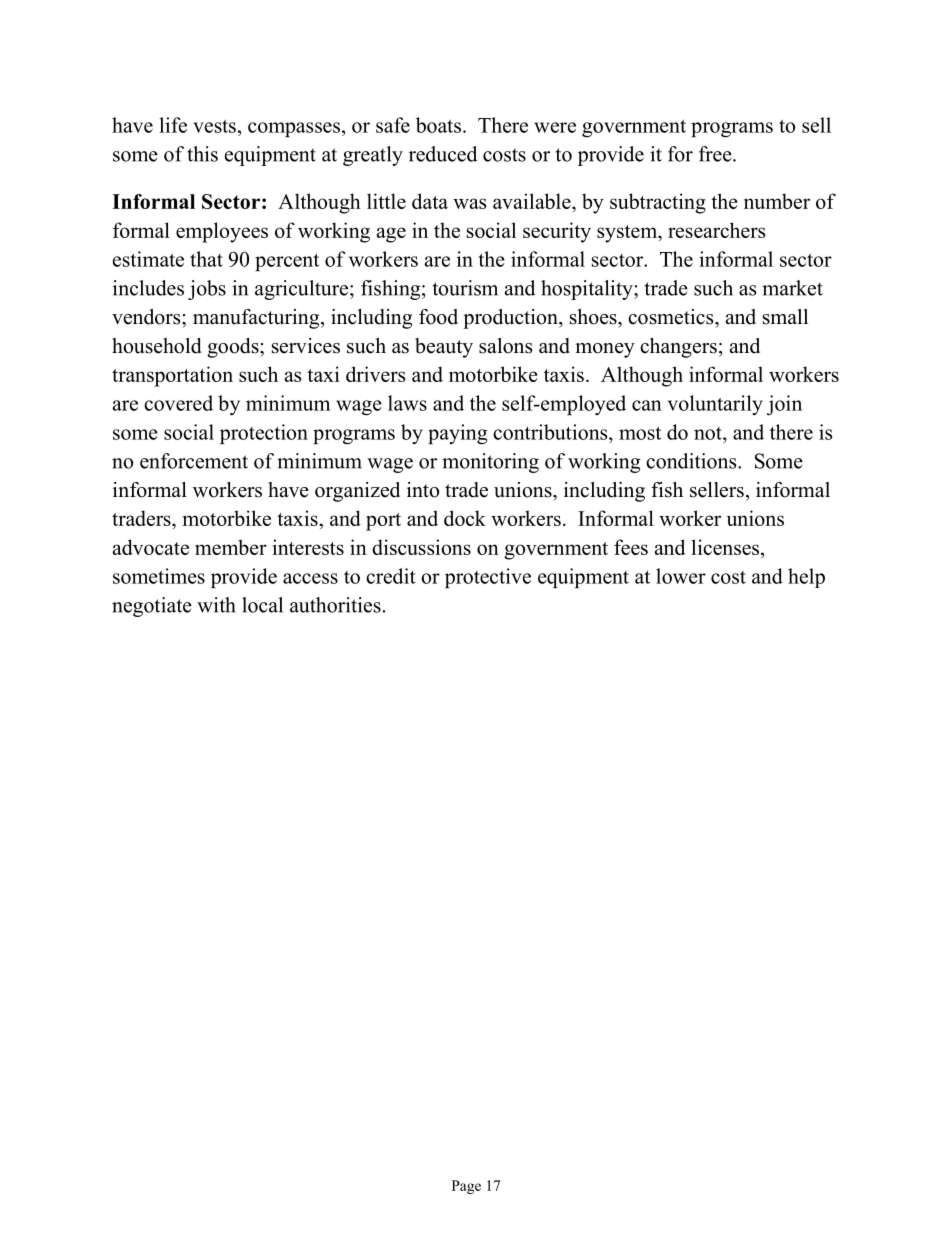 The image size is (952, 1233). Describe the element at coordinates (335, 605) in the document. I see `authorities` at that location.
